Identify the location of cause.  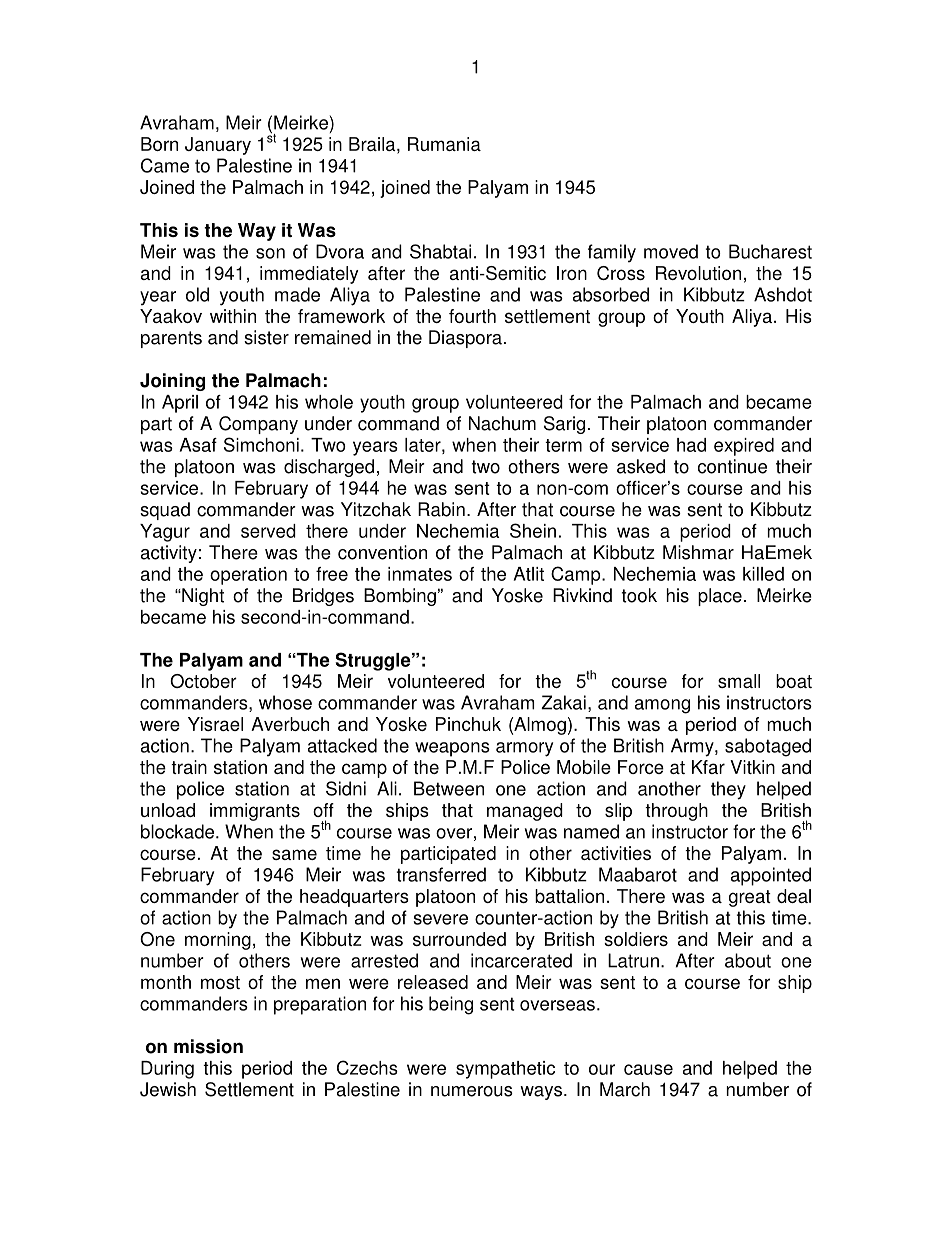
(648, 1069).
